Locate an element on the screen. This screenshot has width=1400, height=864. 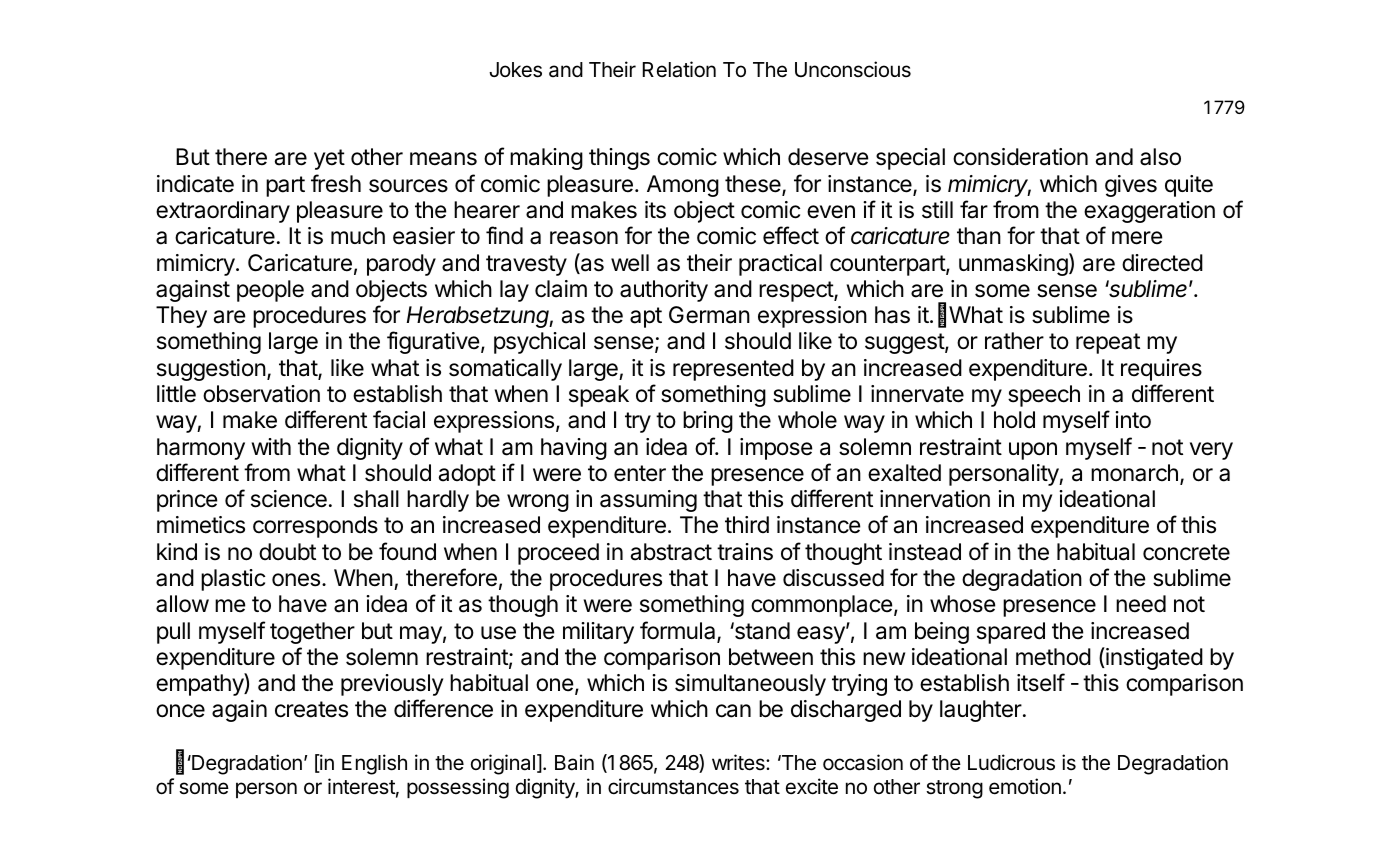
with is located at coordinates (271, 446).
